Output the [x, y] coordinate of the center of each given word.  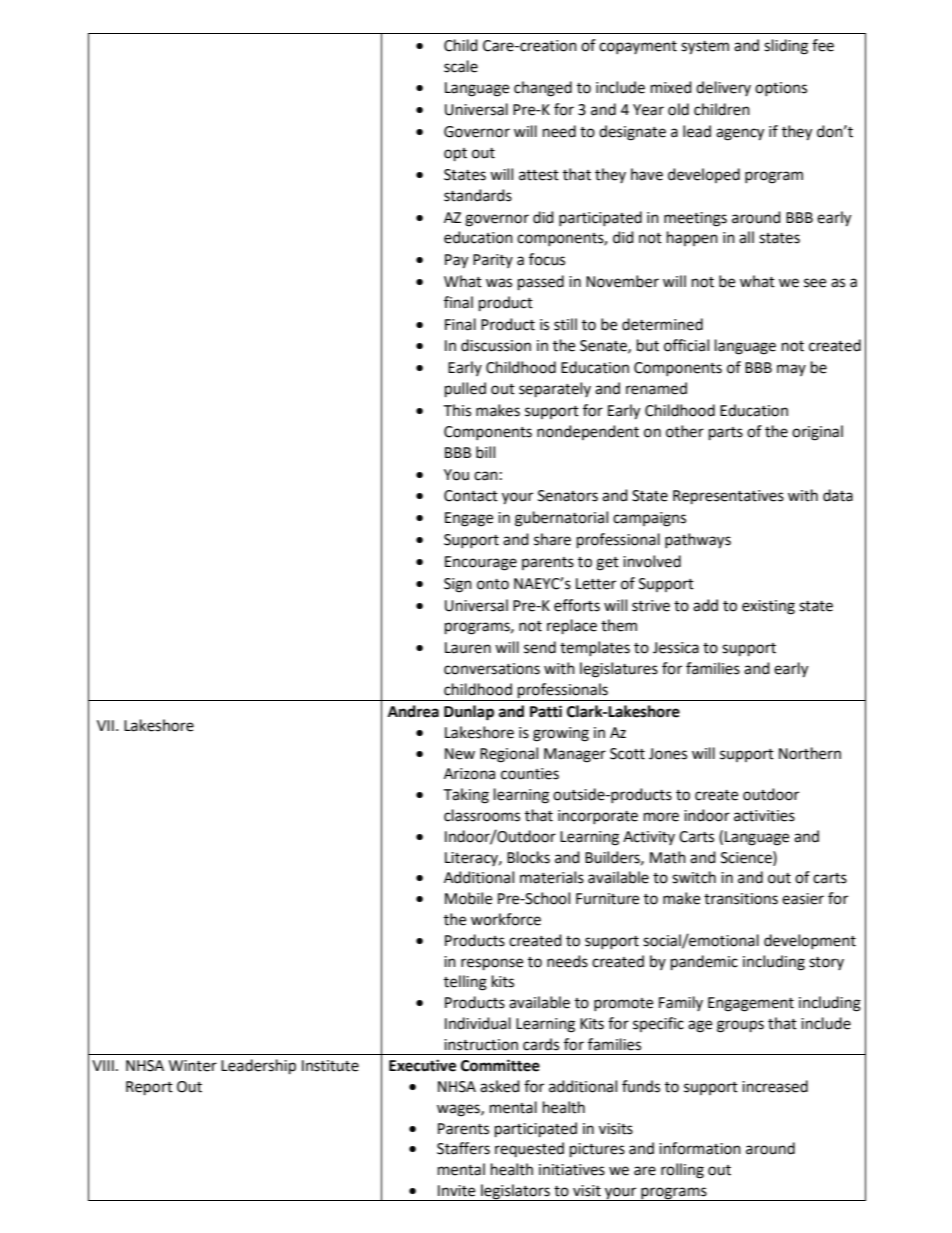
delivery [723, 88]
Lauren [468, 648]
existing [768, 607]
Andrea [413, 711]
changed [543, 89]
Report [149, 1088]
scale [461, 66]
